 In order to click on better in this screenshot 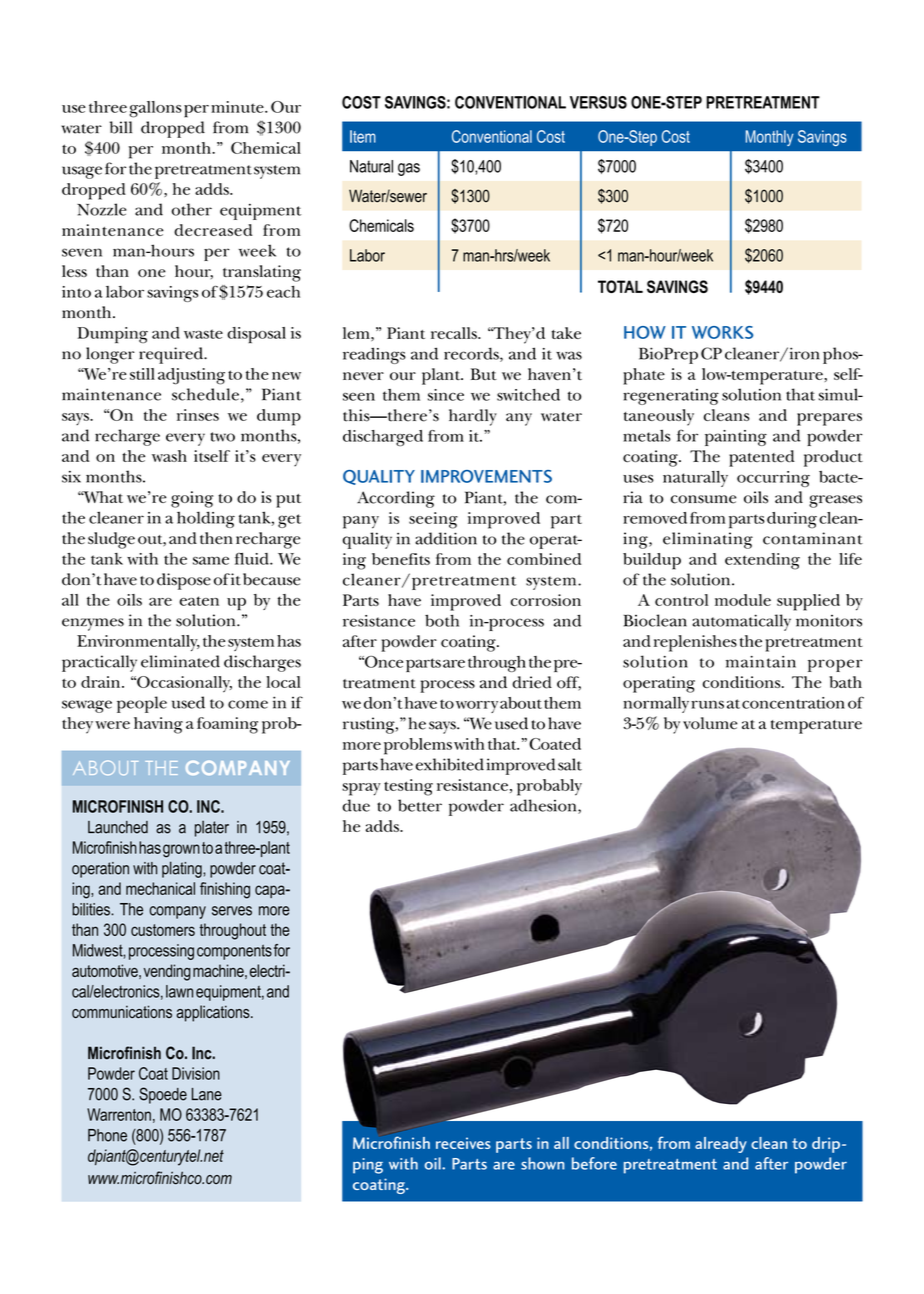, I will do `click(420, 805)`.
